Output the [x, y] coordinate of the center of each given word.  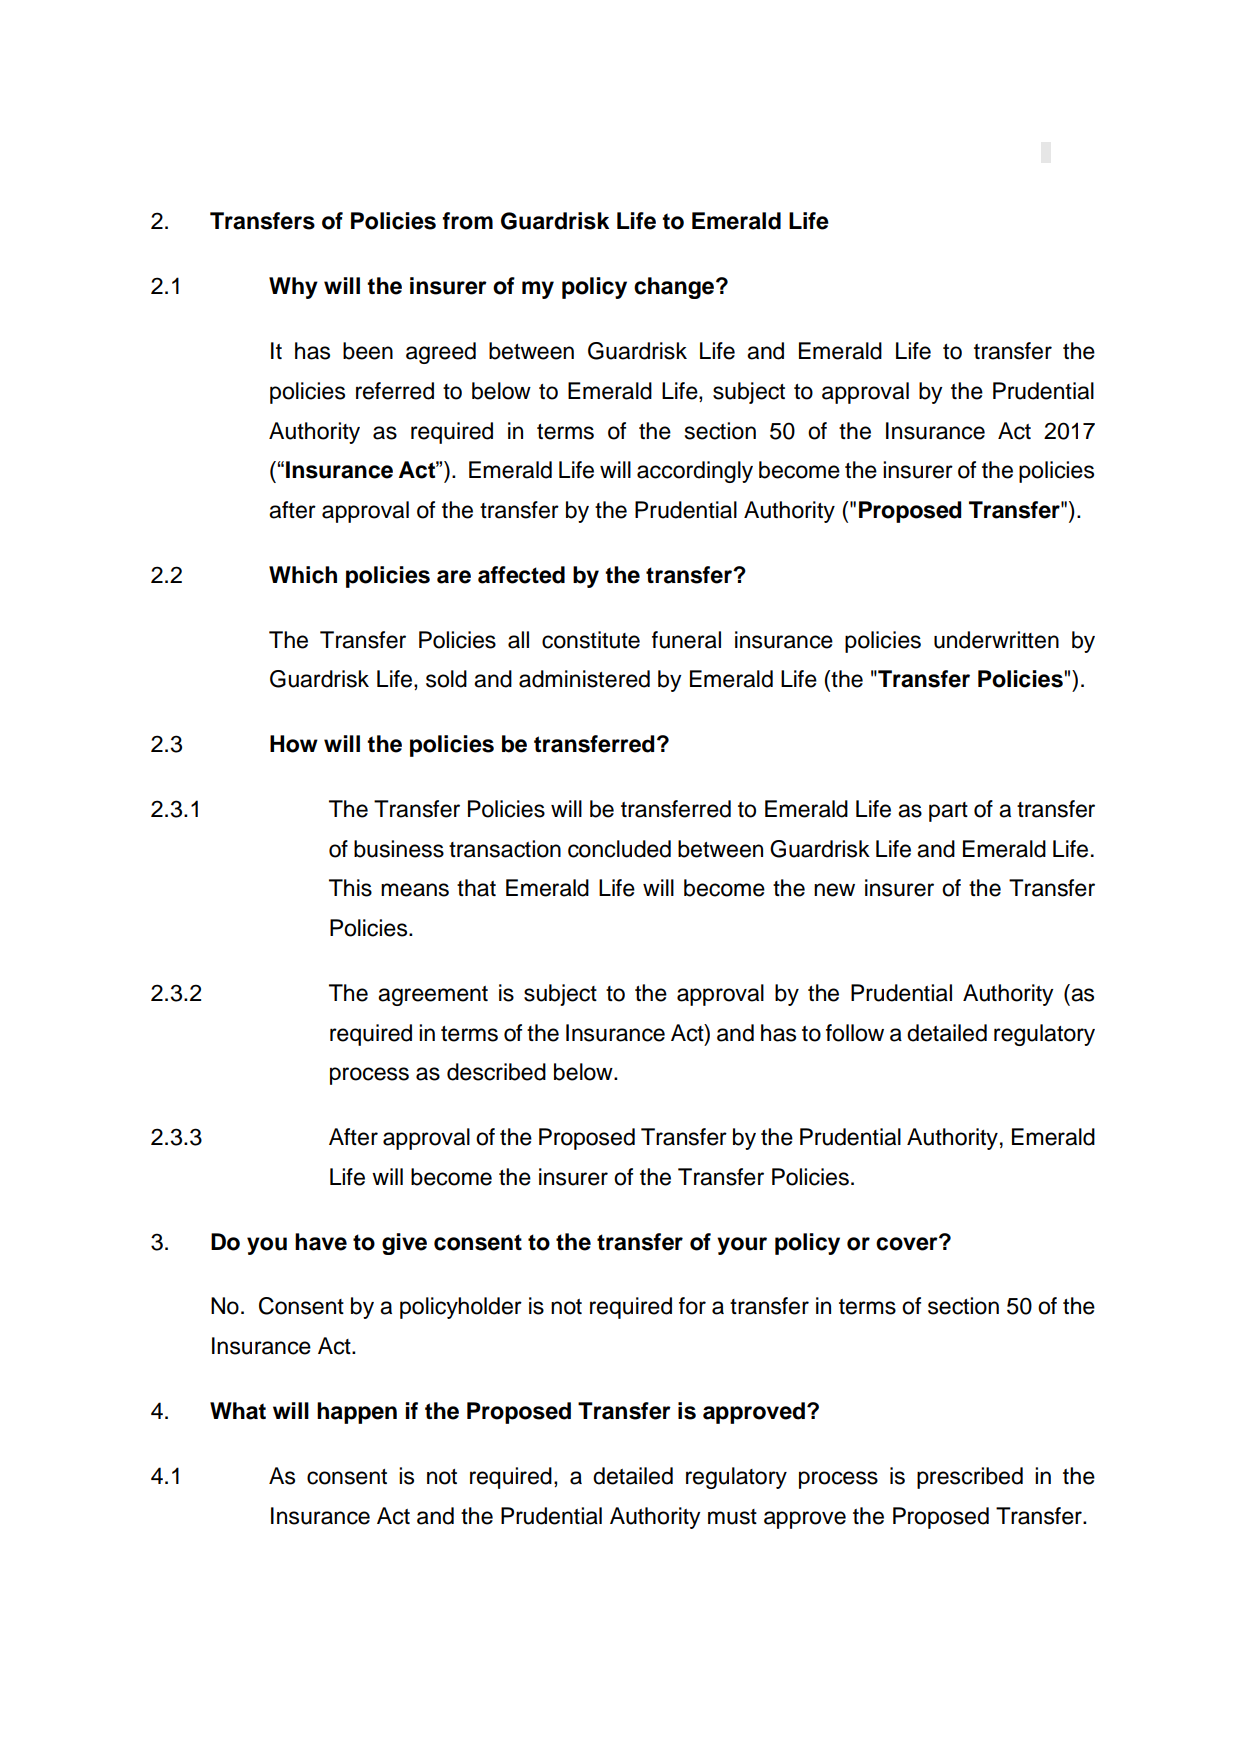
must [732, 1517]
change [675, 288]
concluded [619, 849]
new [834, 890]
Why [293, 288]
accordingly [695, 472]
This [350, 888]
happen [357, 1413]
